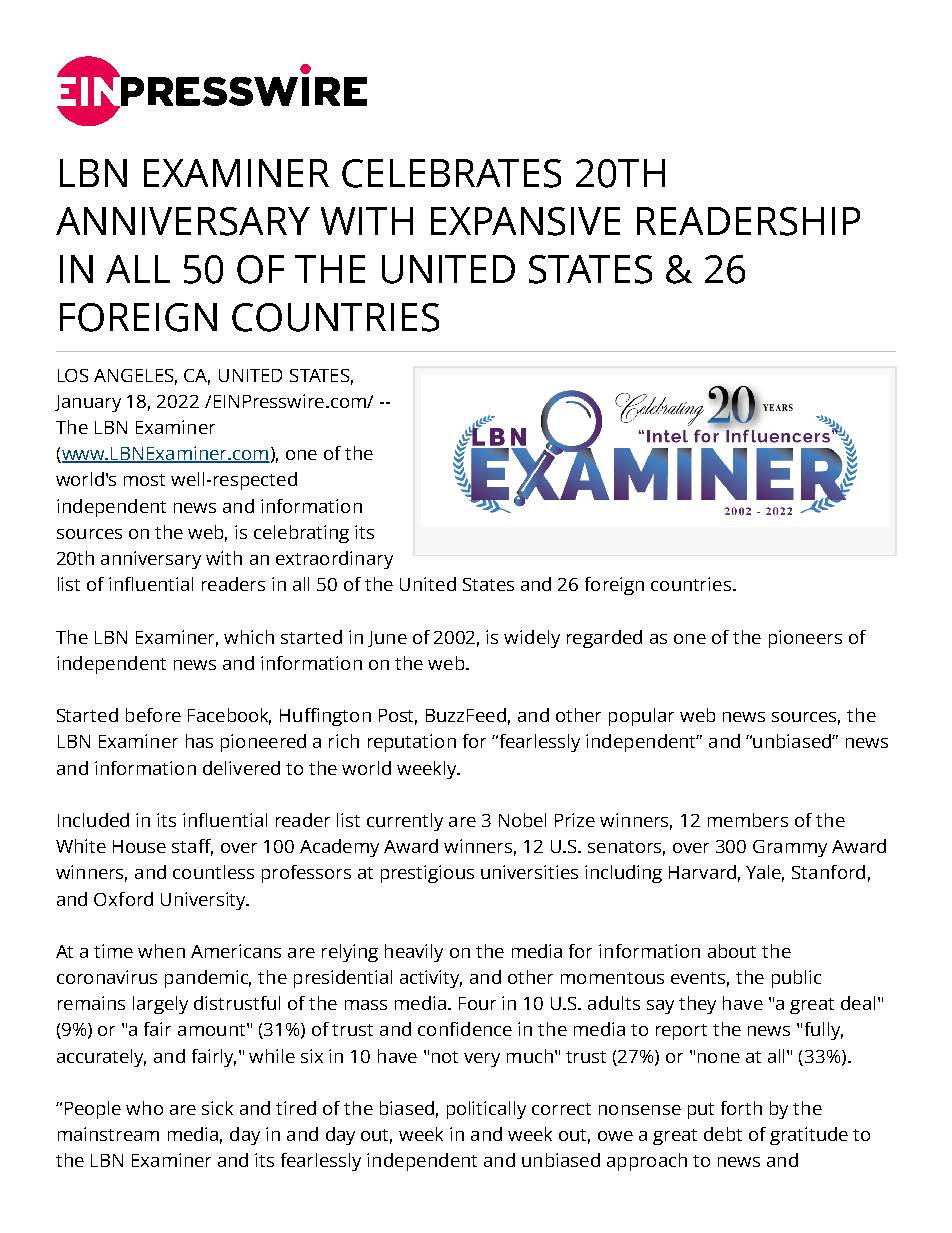 This screenshot has width=952, height=1233. What do you see at coordinates (723, 1134) in the screenshot?
I see `debt` at bounding box center [723, 1134].
